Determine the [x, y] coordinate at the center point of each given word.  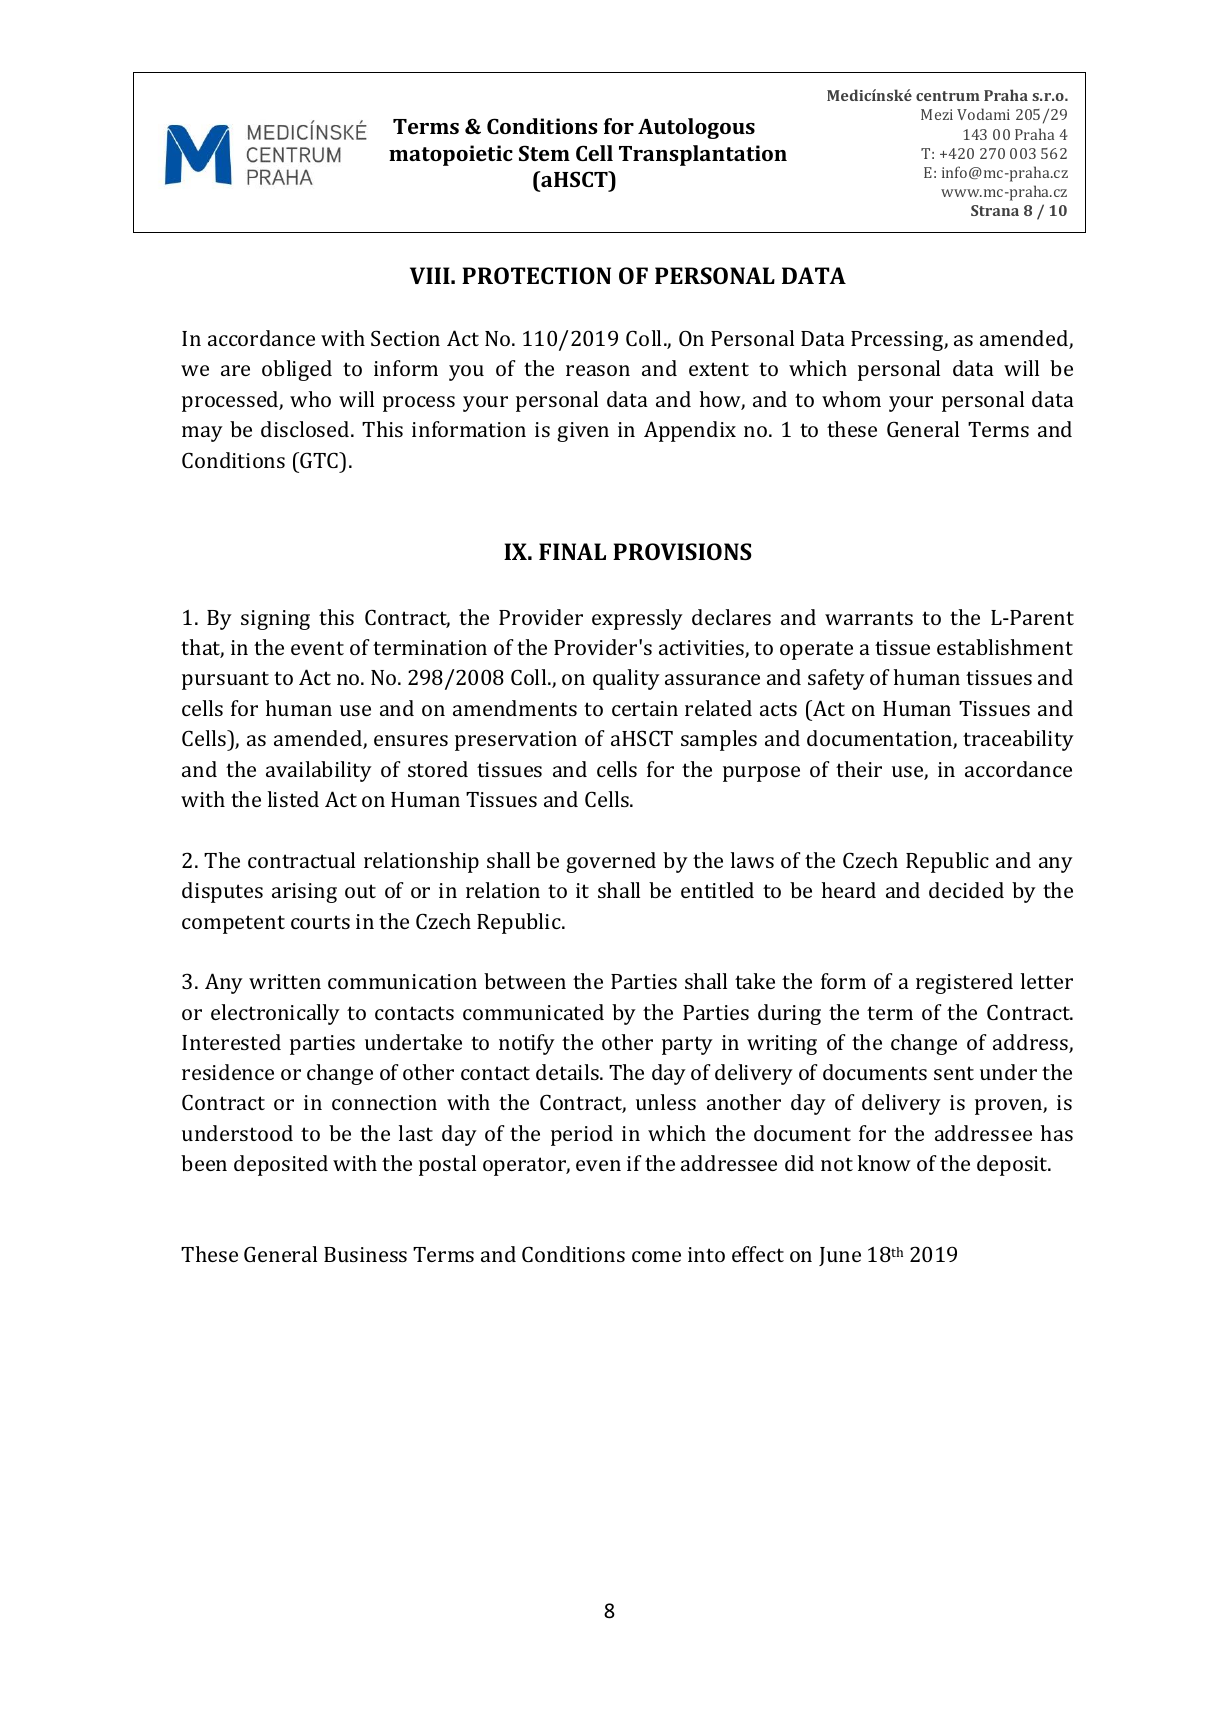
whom [851, 399]
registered [964, 983]
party [687, 1045]
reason [598, 370]
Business [365, 1254]
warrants [869, 618]
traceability [1018, 740]
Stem [544, 153]
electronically [275, 1014]
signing [275, 620]
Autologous [696, 128]
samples [719, 740]
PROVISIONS [682, 551]
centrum [948, 96]
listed [293, 799]
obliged [297, 370]
